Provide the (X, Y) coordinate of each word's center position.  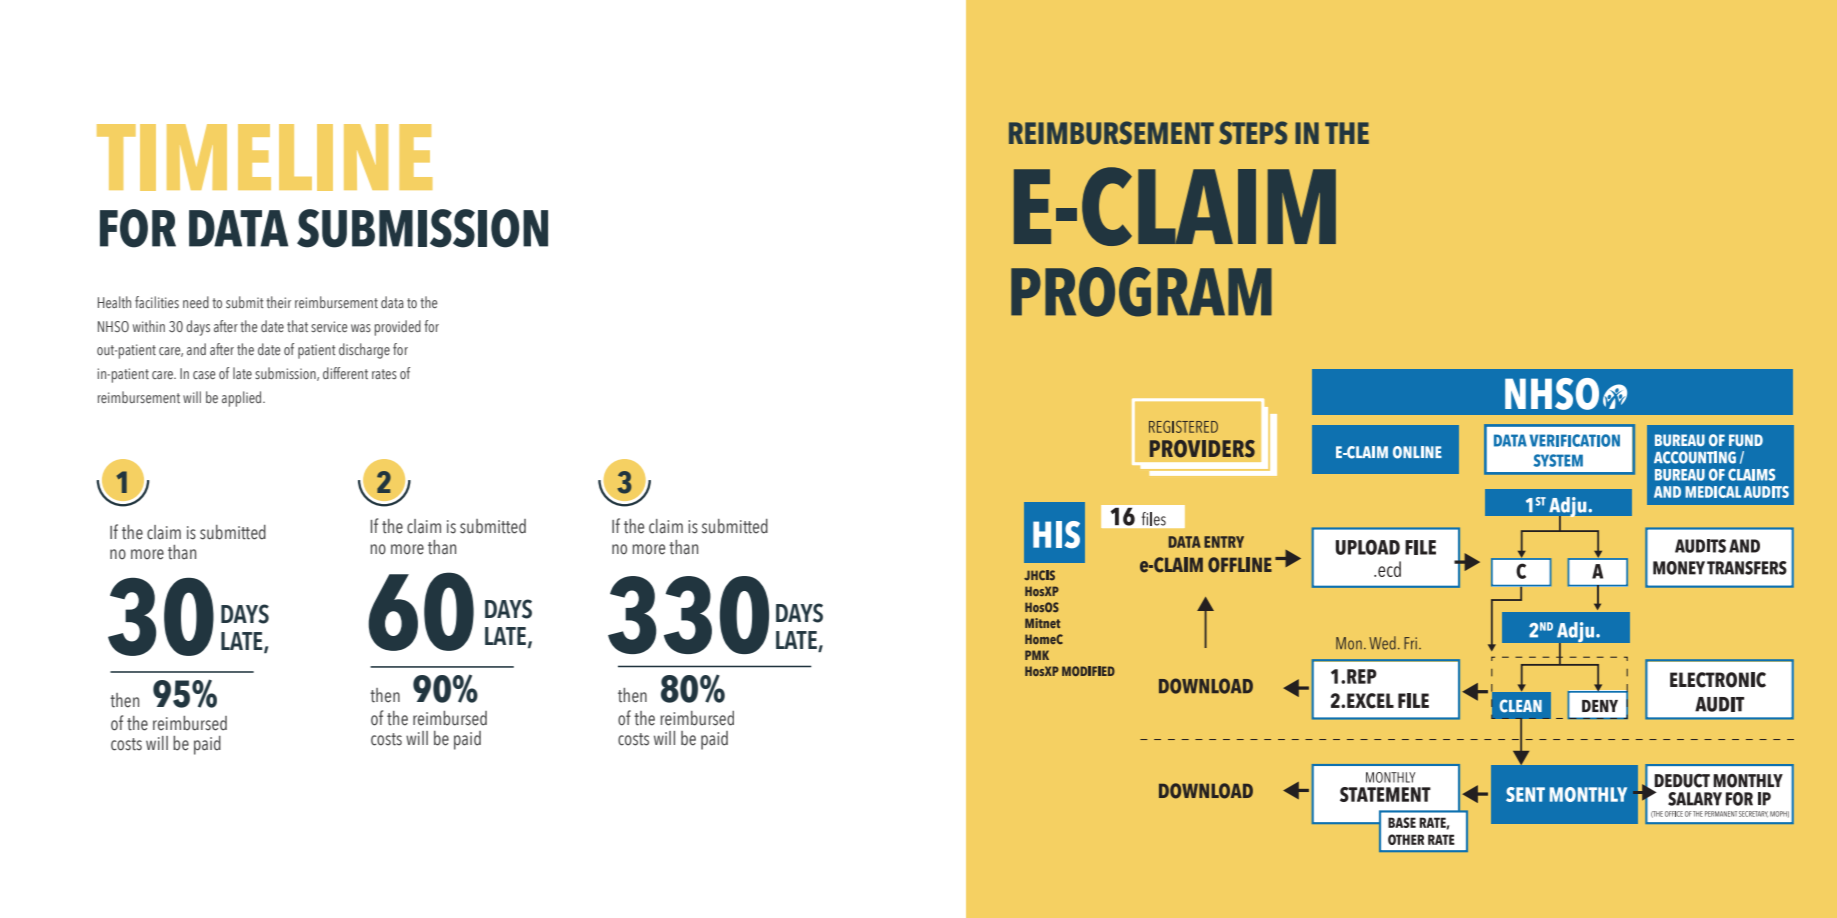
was (361, 328)
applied (243, 399)
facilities (157, 302)
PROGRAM (1141, 292)
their (278, 302)
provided (398, 328)
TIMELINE (264, 157)
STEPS (1253, 133)
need (196, 302)
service (329, 326)
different (345, 373)
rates (384, 374)
